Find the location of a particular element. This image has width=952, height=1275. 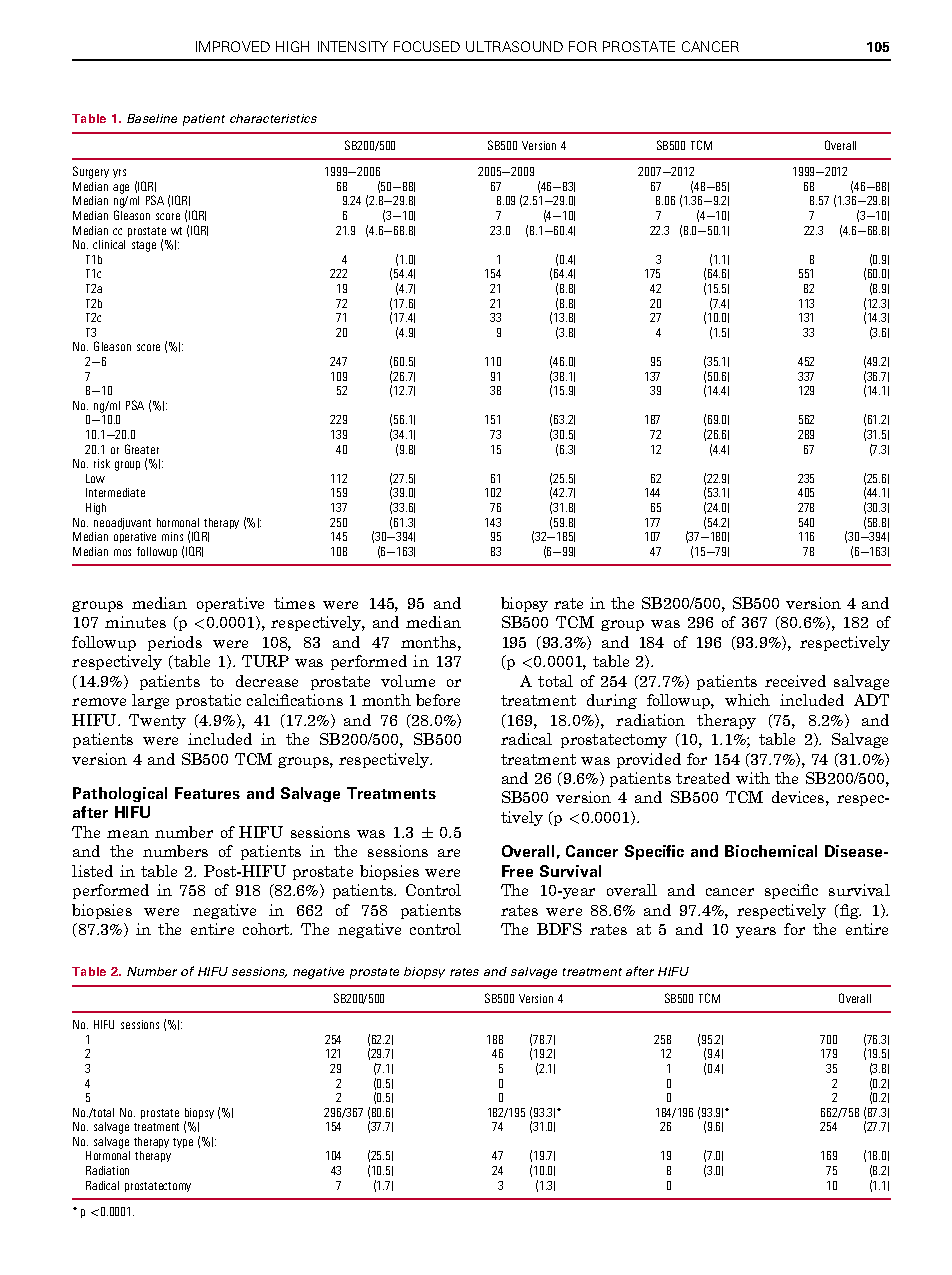

times is located at coordinates (294, 603).
